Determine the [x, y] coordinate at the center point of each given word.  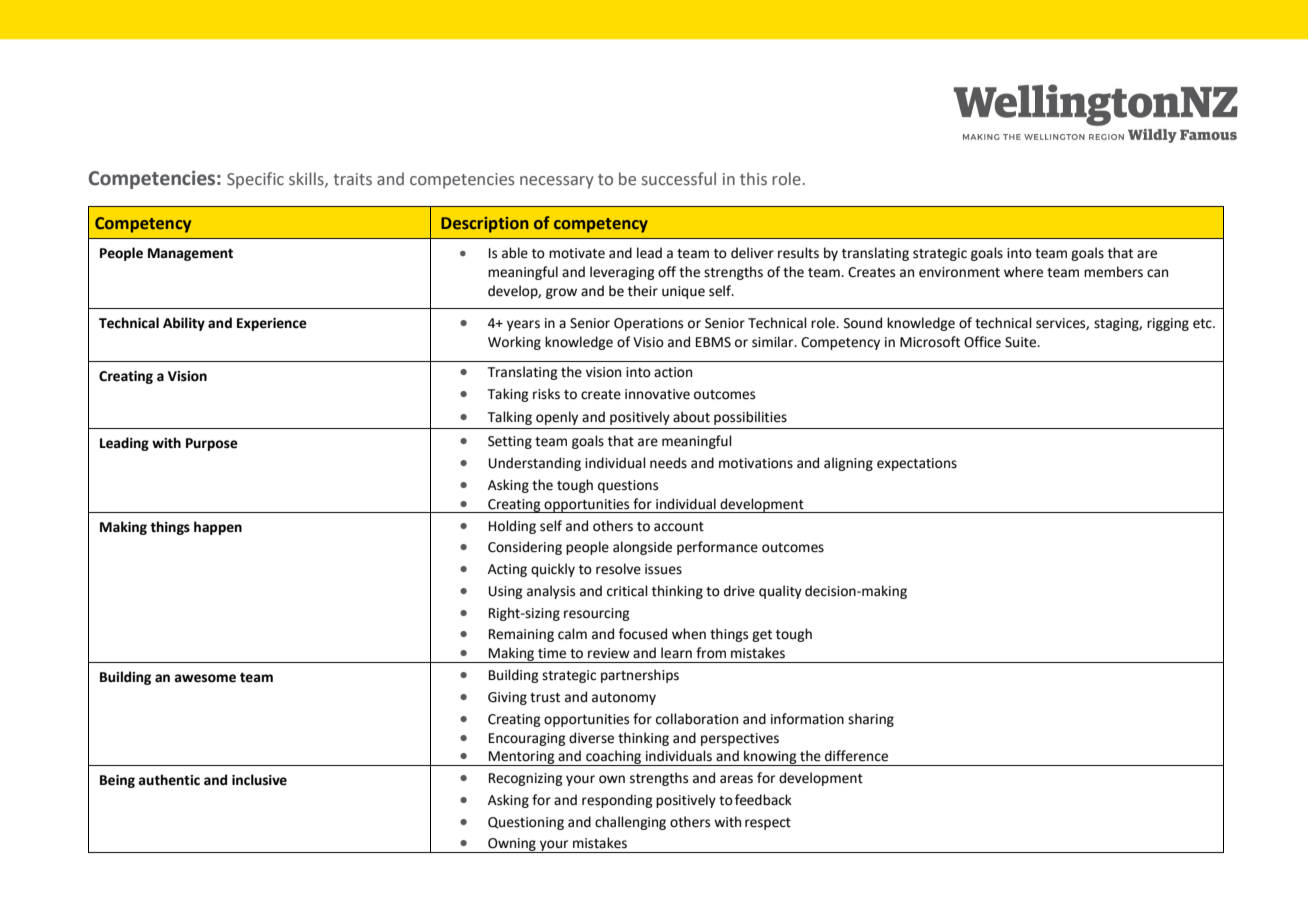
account [679, 527]
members [1113, 272]
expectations [917, 464]
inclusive [259, 780]
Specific [255, 180]
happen [218, 528]
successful [679, 179]
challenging [630, 823]
